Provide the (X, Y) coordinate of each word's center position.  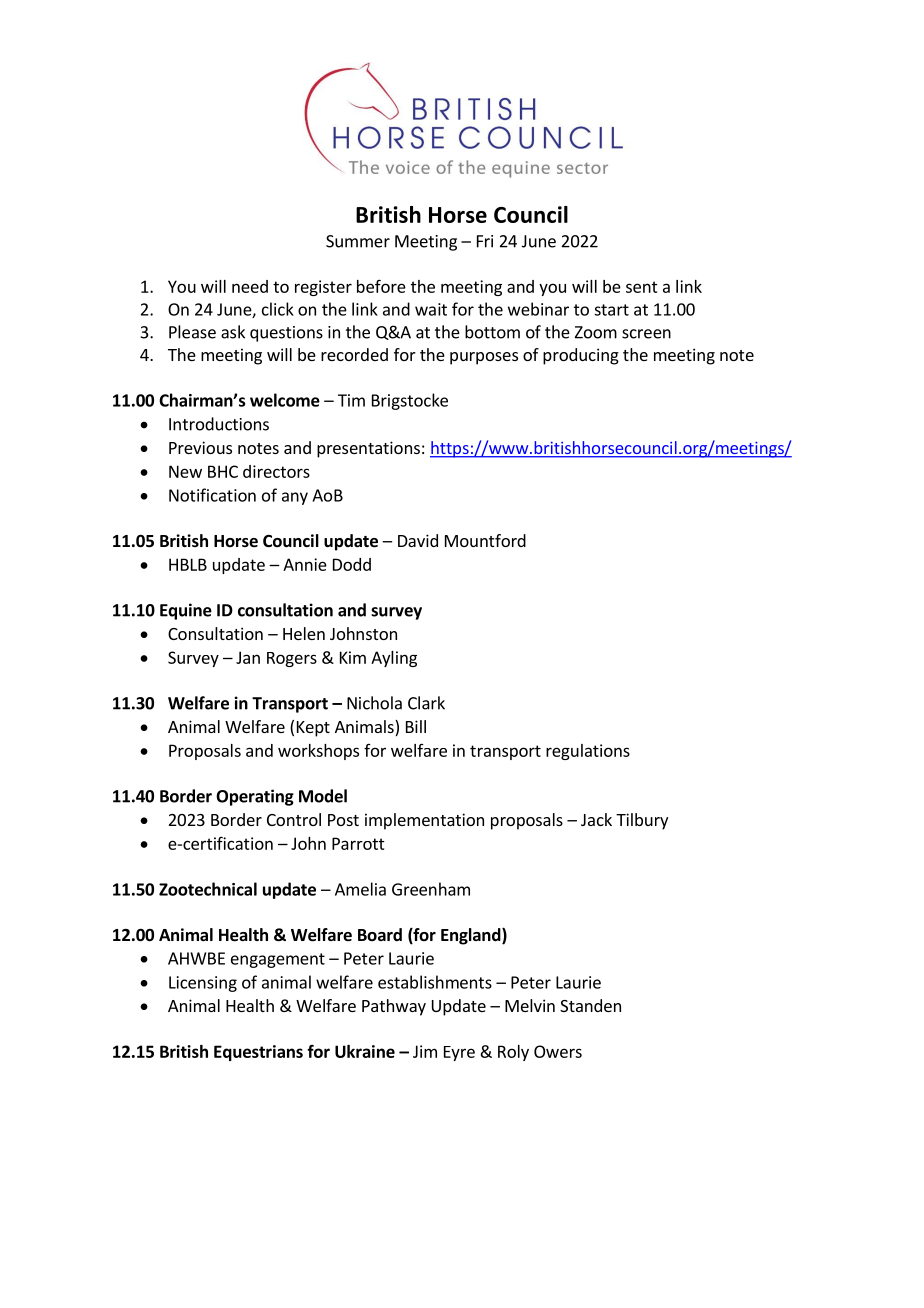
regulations (588, 752)
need (250, 286)
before (381, 286)
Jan (248, 657)
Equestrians (258, 1053)
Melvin (530, 1005)
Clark (426, 703)
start (611, 310)
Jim (425, 1051)
